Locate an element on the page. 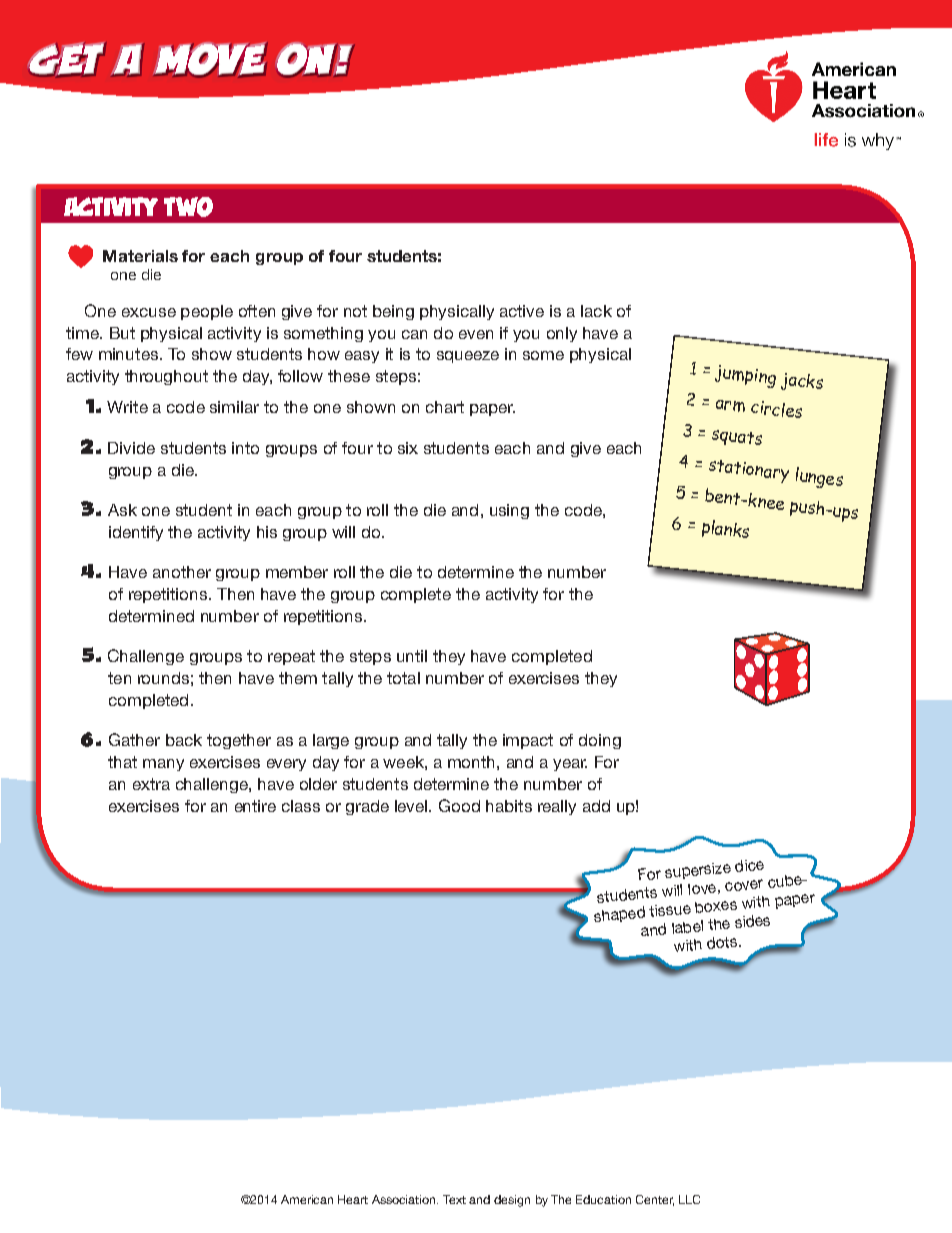 This image has height=1233, width=952. until is located at coordinates (412, 656).
